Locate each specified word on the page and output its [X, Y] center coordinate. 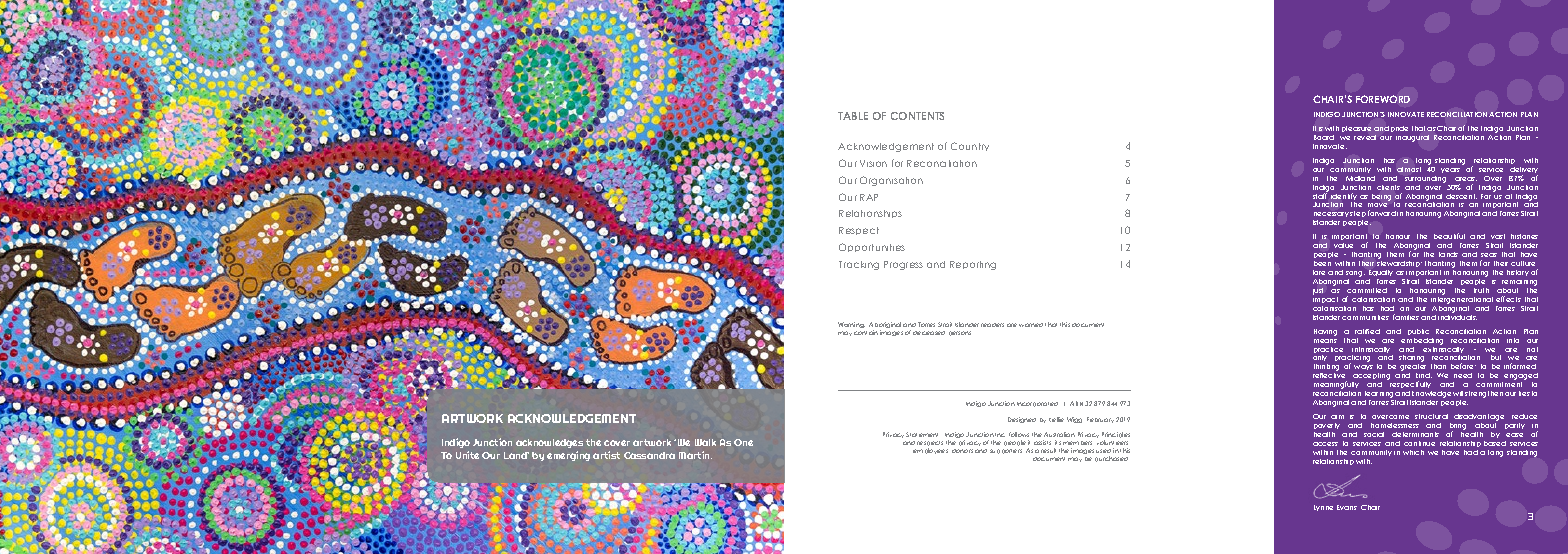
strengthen [1484, 394]
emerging [568, 456]
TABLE [853, 116]
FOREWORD [1383, 99]
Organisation [891, 181]
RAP [869, 197]
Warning [851, 325]
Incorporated [1037, 404]
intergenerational [1462, 299]
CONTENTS [917, 116]
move [1377, 207]
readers [992, 325]
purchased [1111, 459]
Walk [705, 442]
